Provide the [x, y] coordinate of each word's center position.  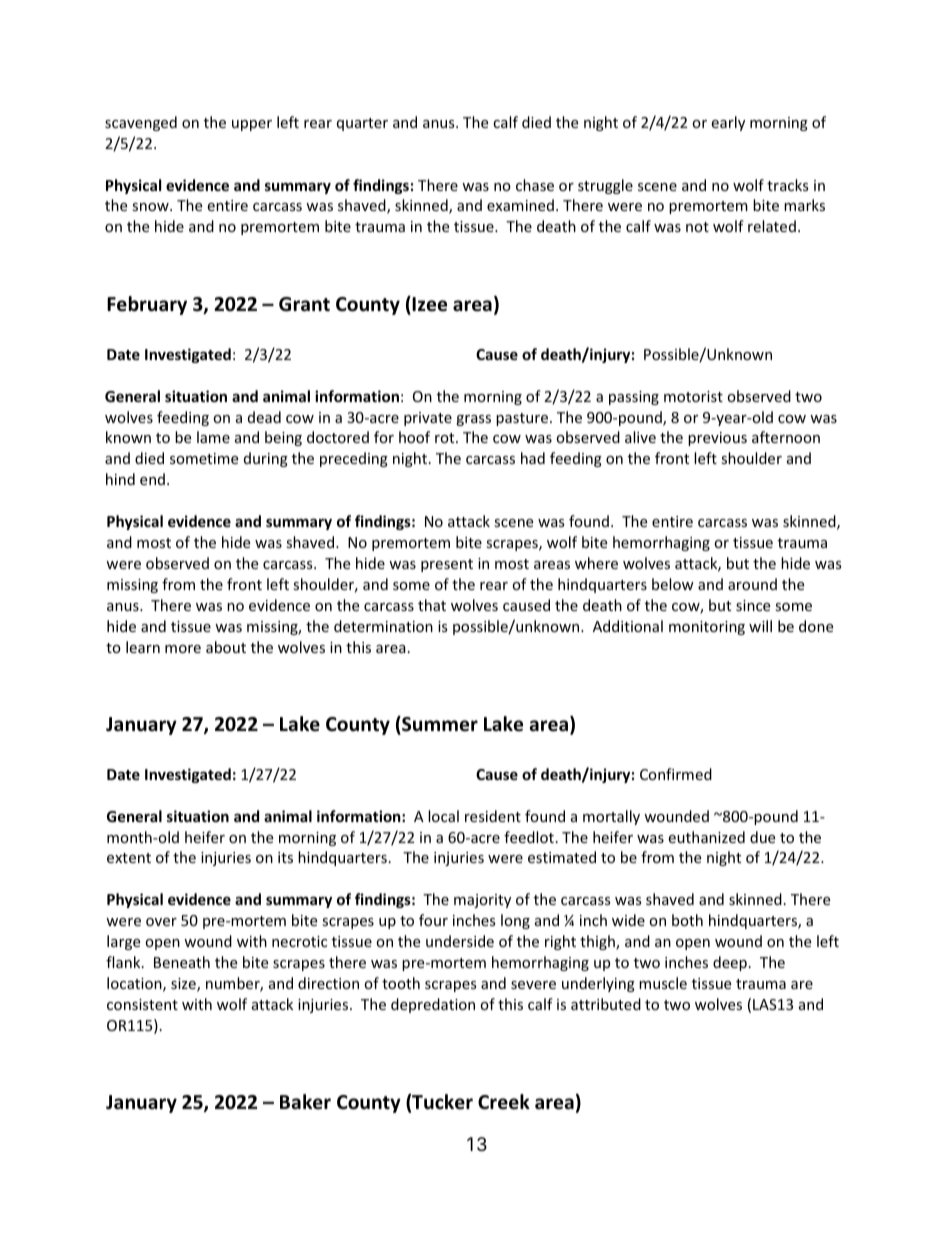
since [753, 605]
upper [252, 125]
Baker [305, 1102]
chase [535, 185]
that [432, 605]
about [226, 647]
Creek [504, 1102]
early [728, 123]
